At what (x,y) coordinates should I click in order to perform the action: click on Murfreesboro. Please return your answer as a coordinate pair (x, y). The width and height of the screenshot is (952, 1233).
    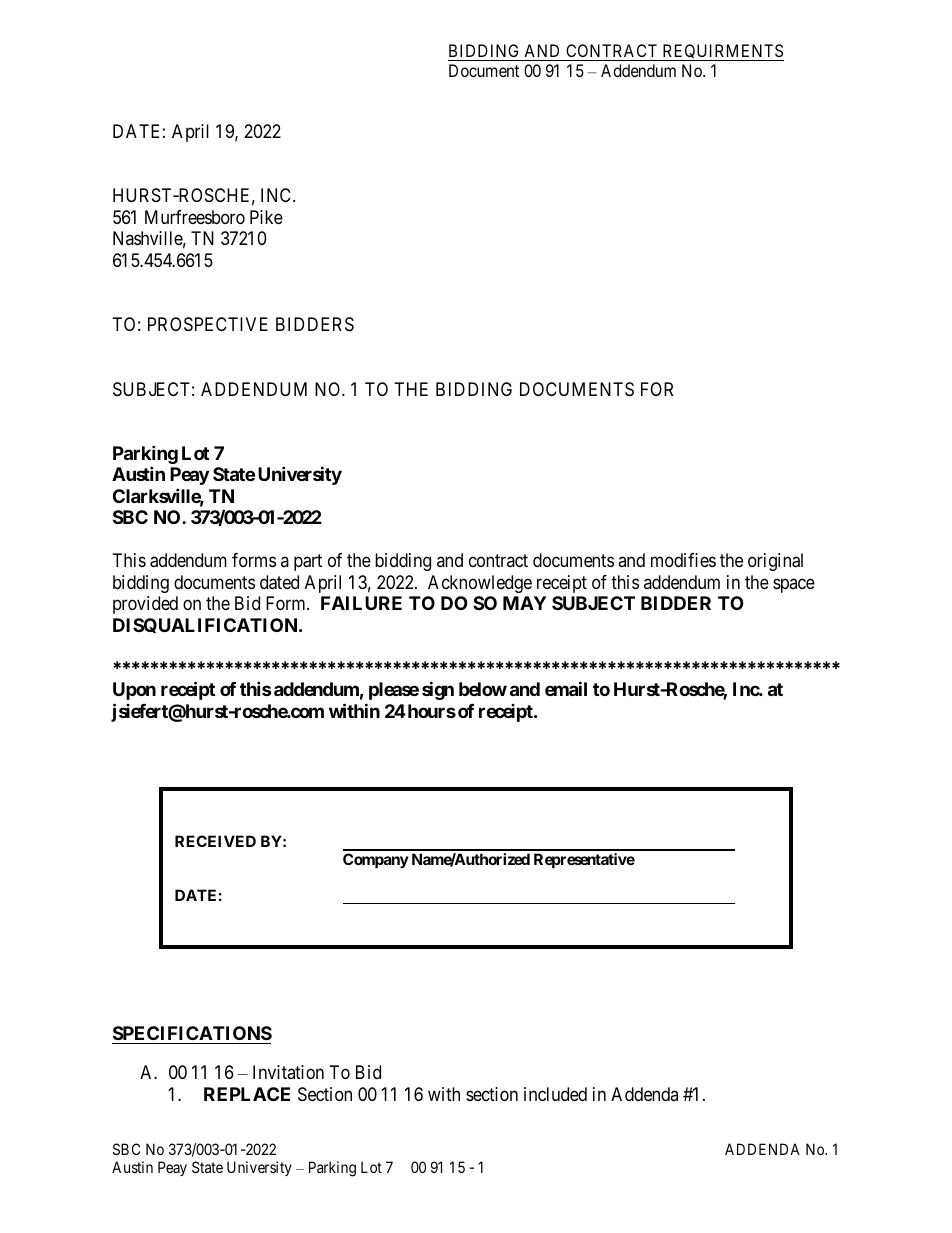
    Looking at the image, I should click on (195, 217).
